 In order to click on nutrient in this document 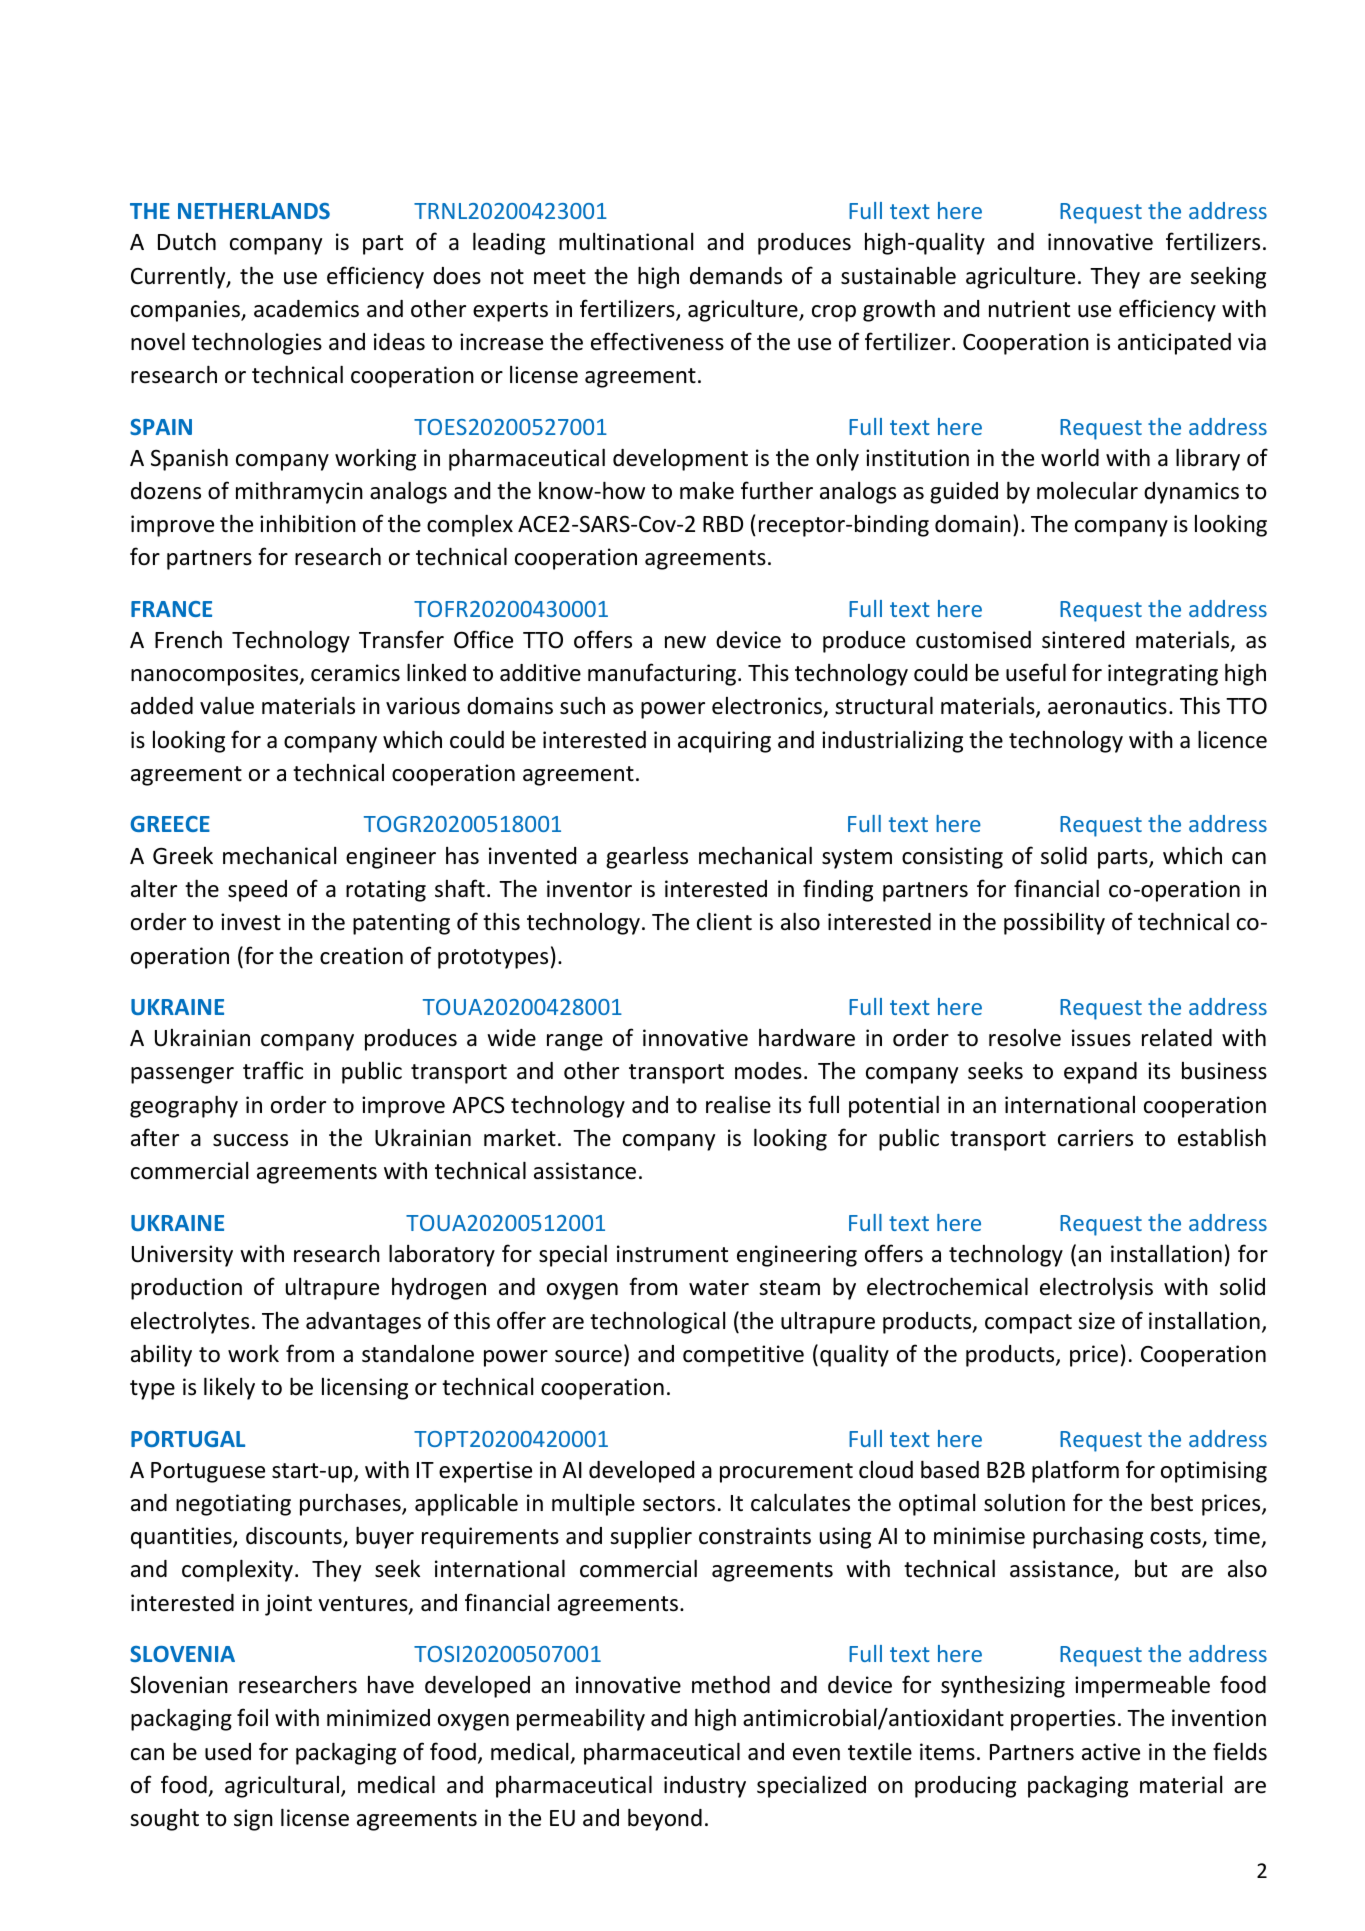, I will do `click(1029, 309)`.
